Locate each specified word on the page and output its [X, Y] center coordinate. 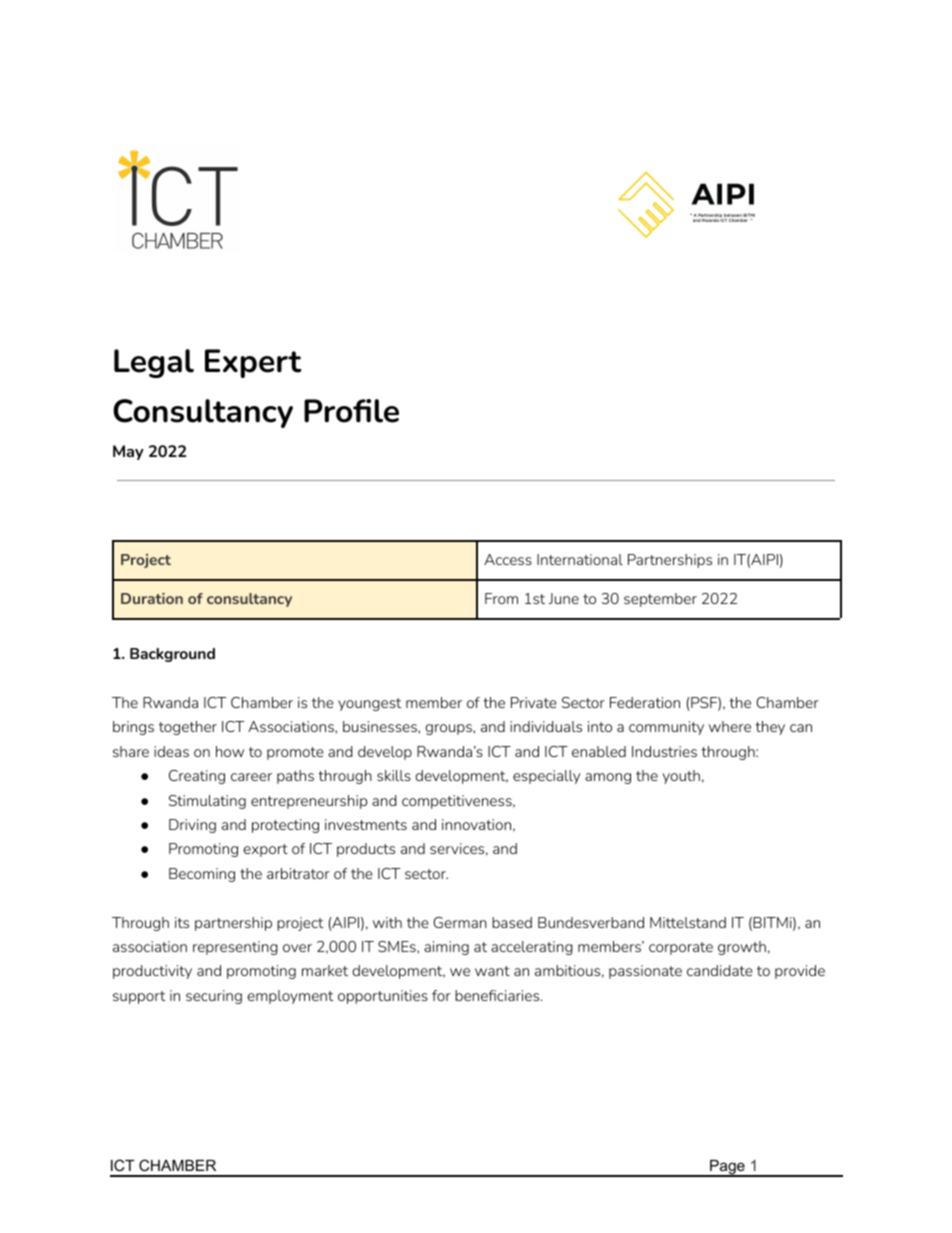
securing [214, 997]
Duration [152, 598]
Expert [253, 363]
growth [742, 948]
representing [235, 948]
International [580, 559]
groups [449, 729]
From [501, 598]
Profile [351, 411]
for [441, 995]
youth [681, 777]
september [660, 600]
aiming [446, 948]
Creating [197, 777]
